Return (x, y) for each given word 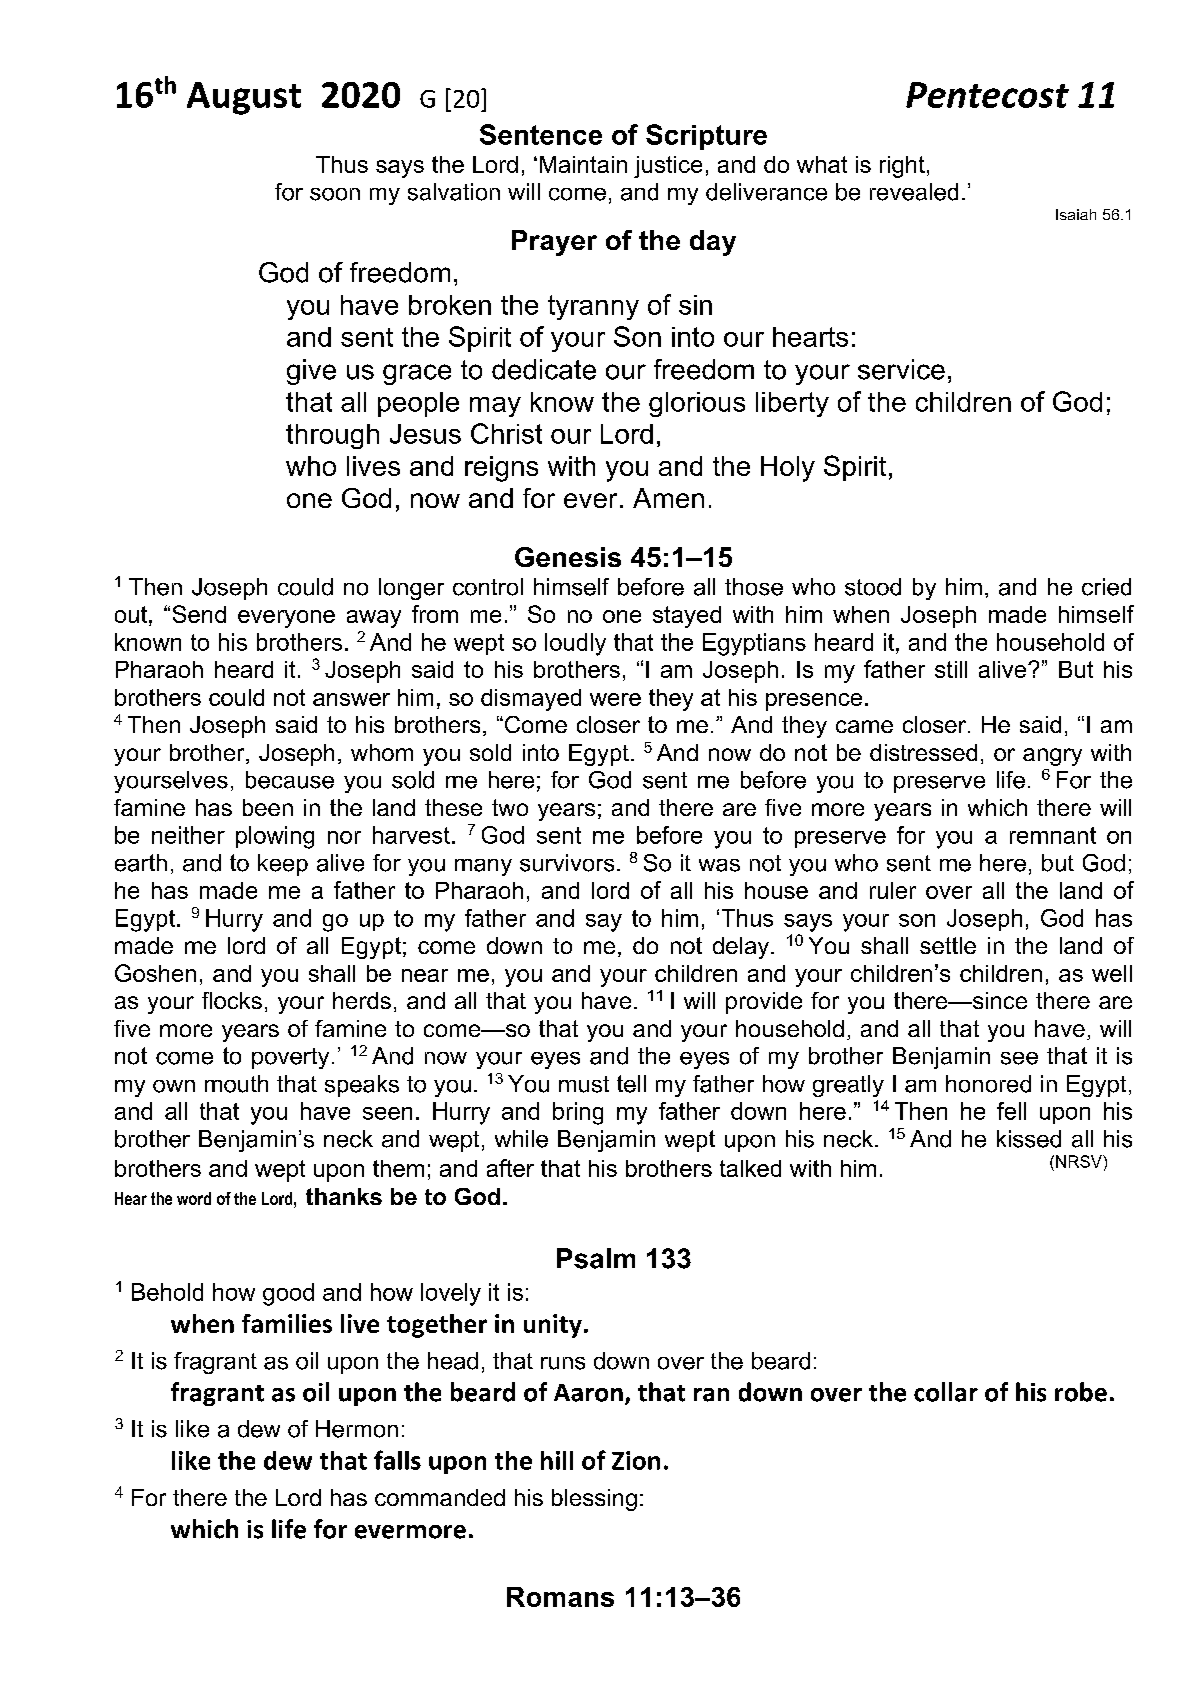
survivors (567, 863)
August (244, 98)
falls (397, 1460)
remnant (1053, 835)
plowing (275, 837)
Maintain (583, 164)
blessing (594, 1500)
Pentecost (987, 95)
